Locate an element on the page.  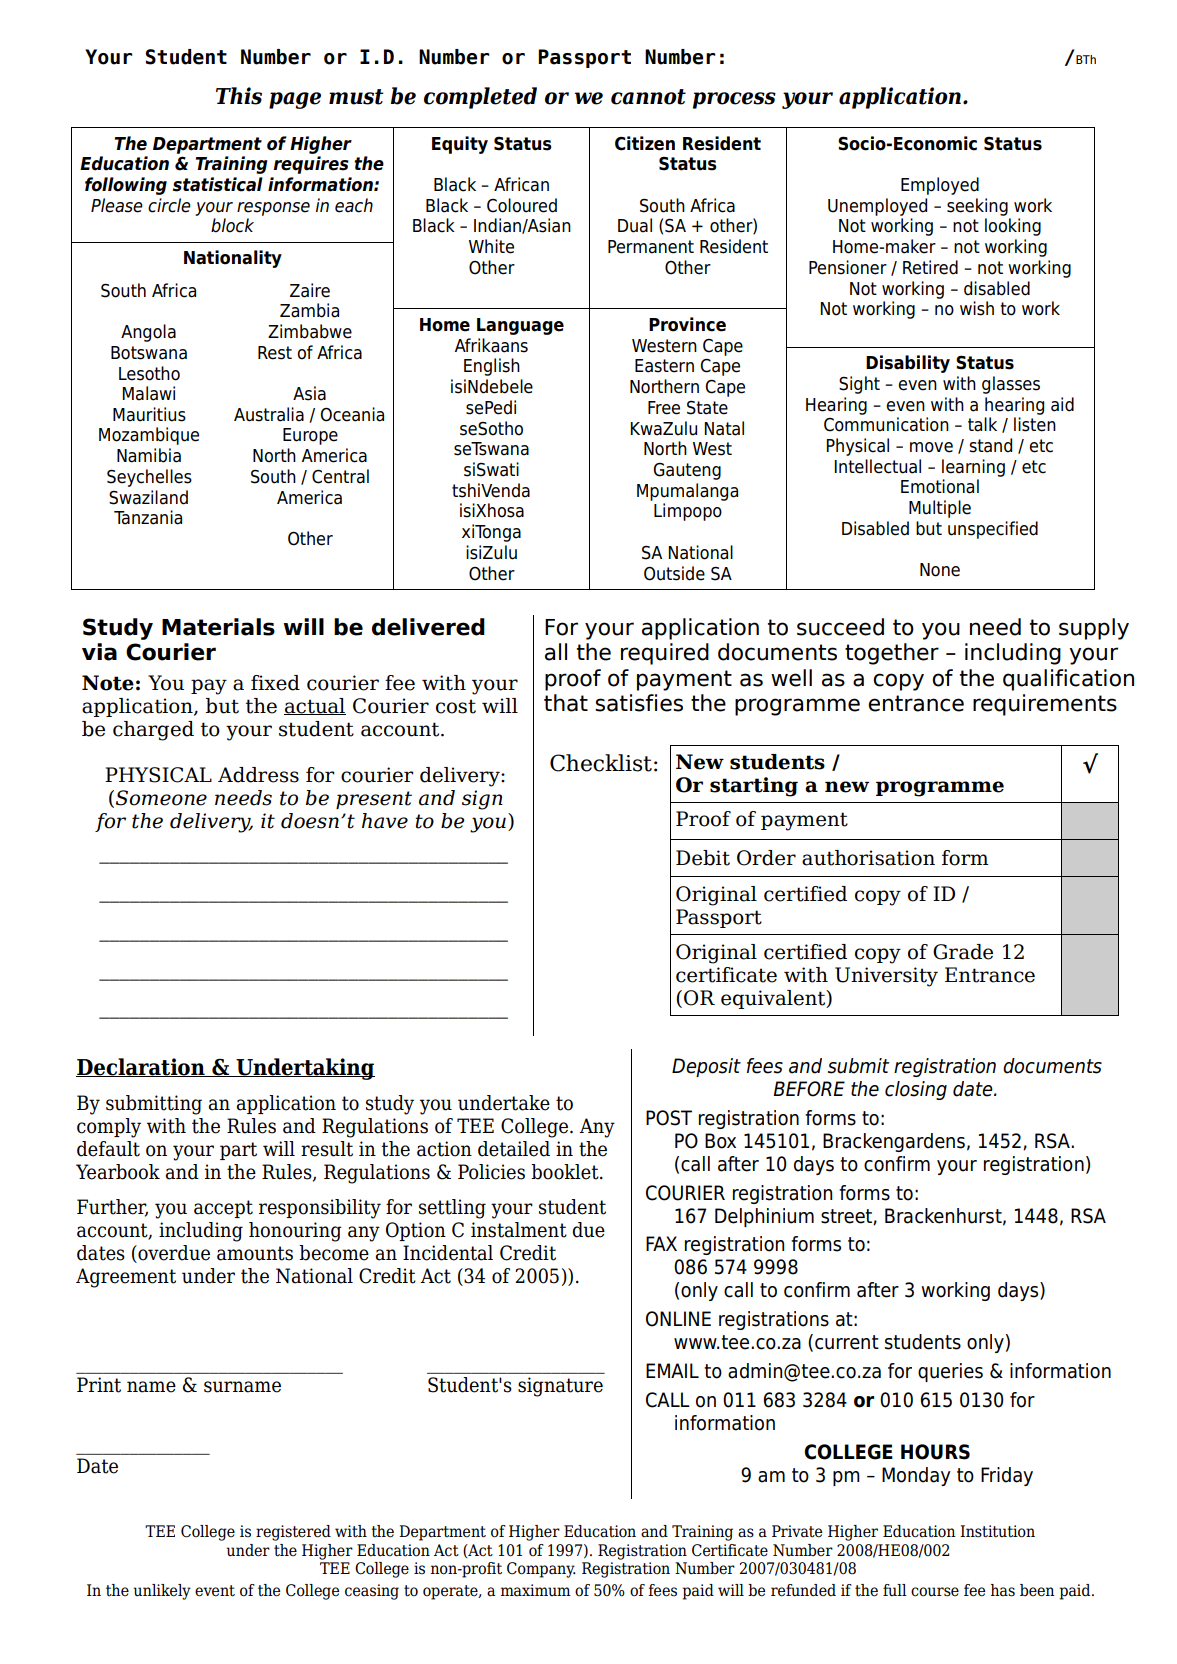
statistical is located at coordinates (218, 184).
